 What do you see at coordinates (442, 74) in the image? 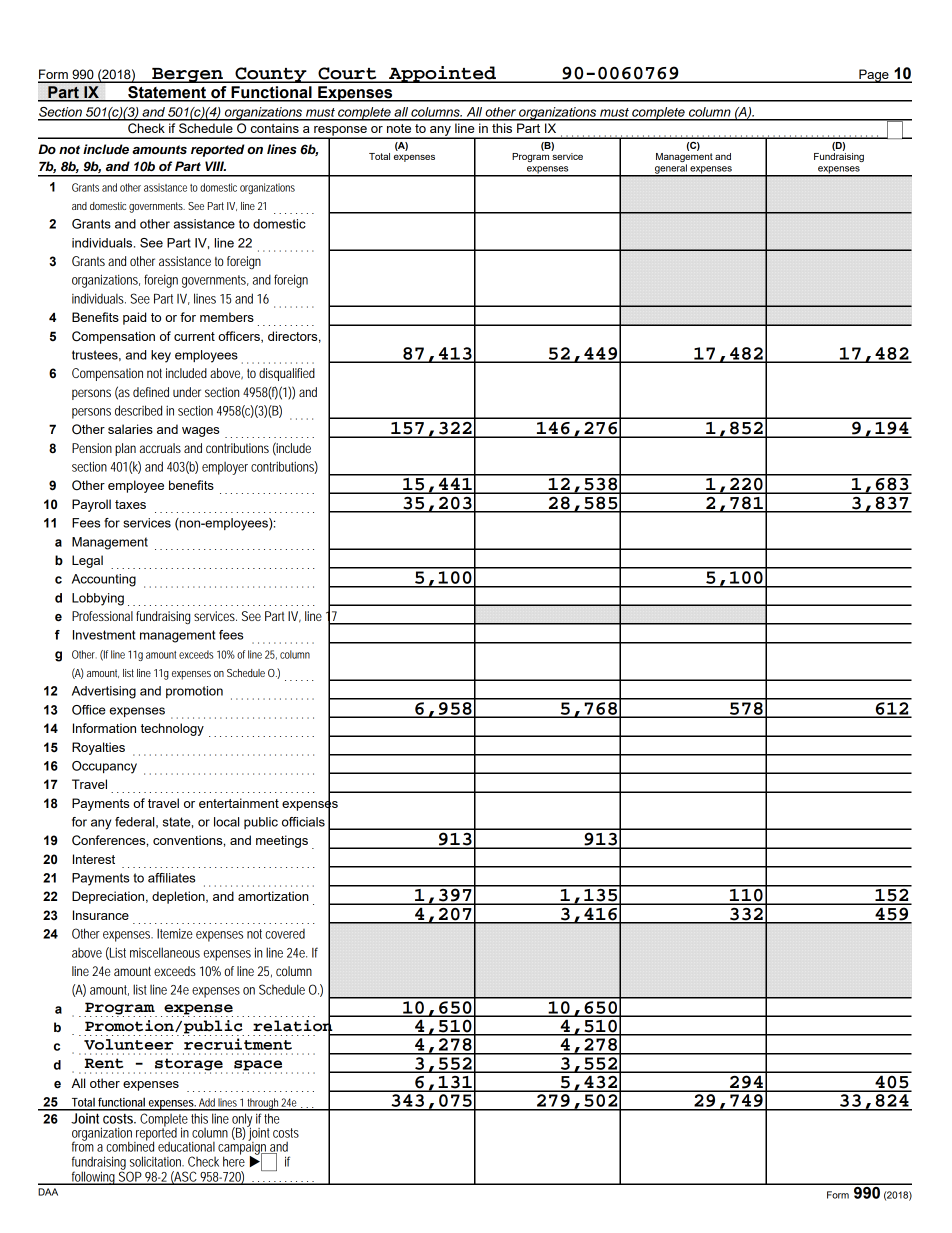
I see `Appointed` at bounding box center [442, 74].
